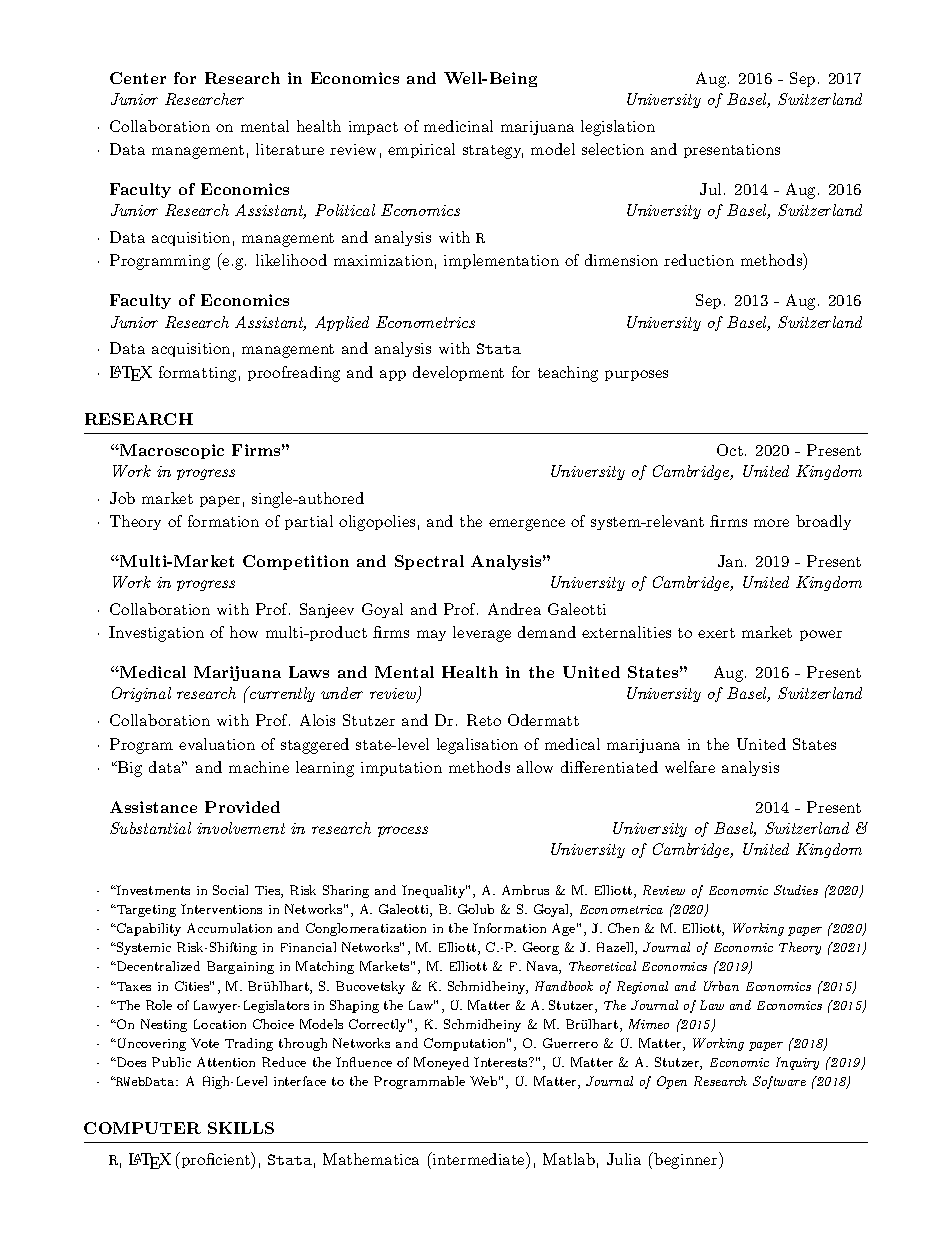 The width and height of the page is (952, 1233). I want to click on Macroscopic, so click(171, 451).
